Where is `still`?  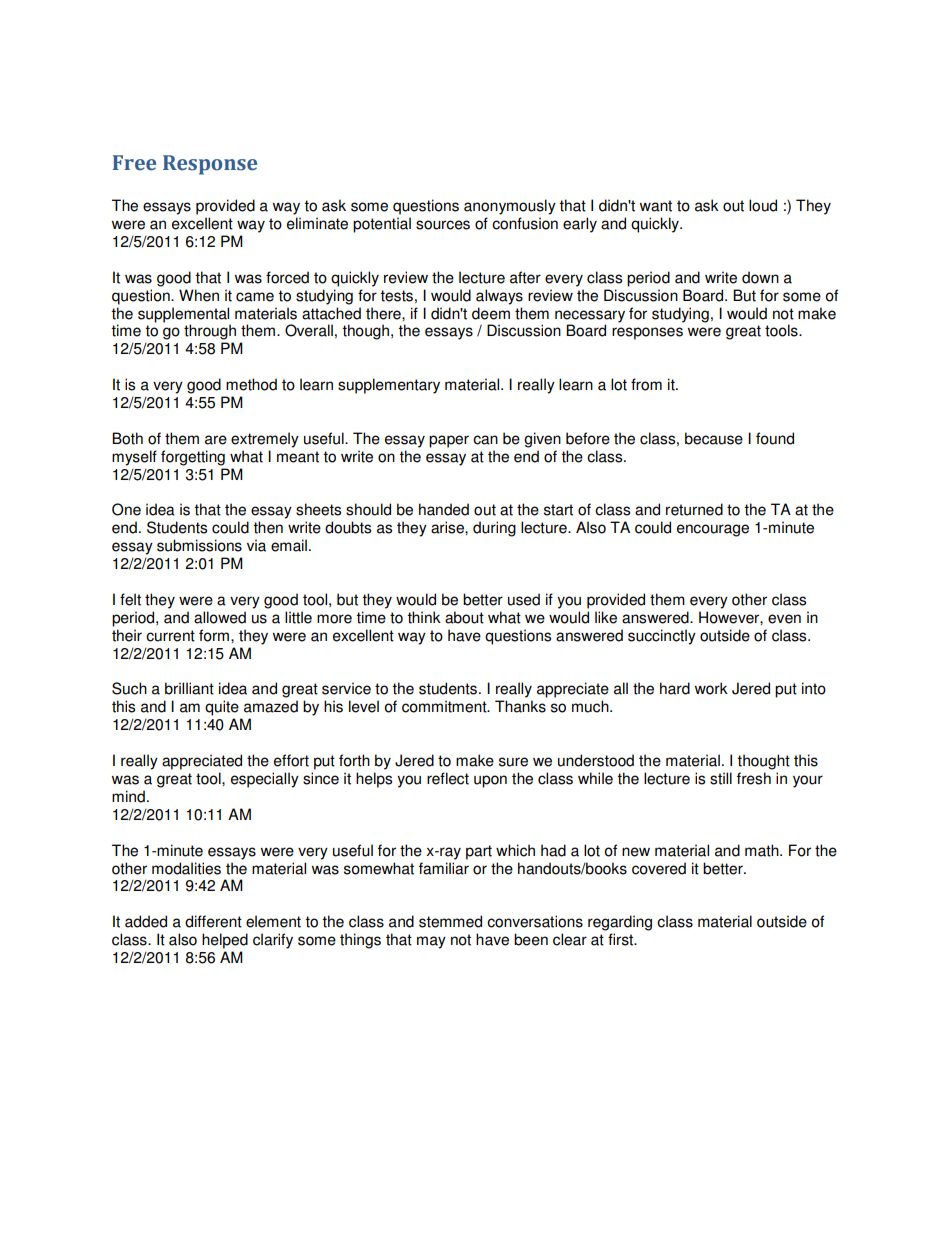 still is located at coordinates (721, 778).
